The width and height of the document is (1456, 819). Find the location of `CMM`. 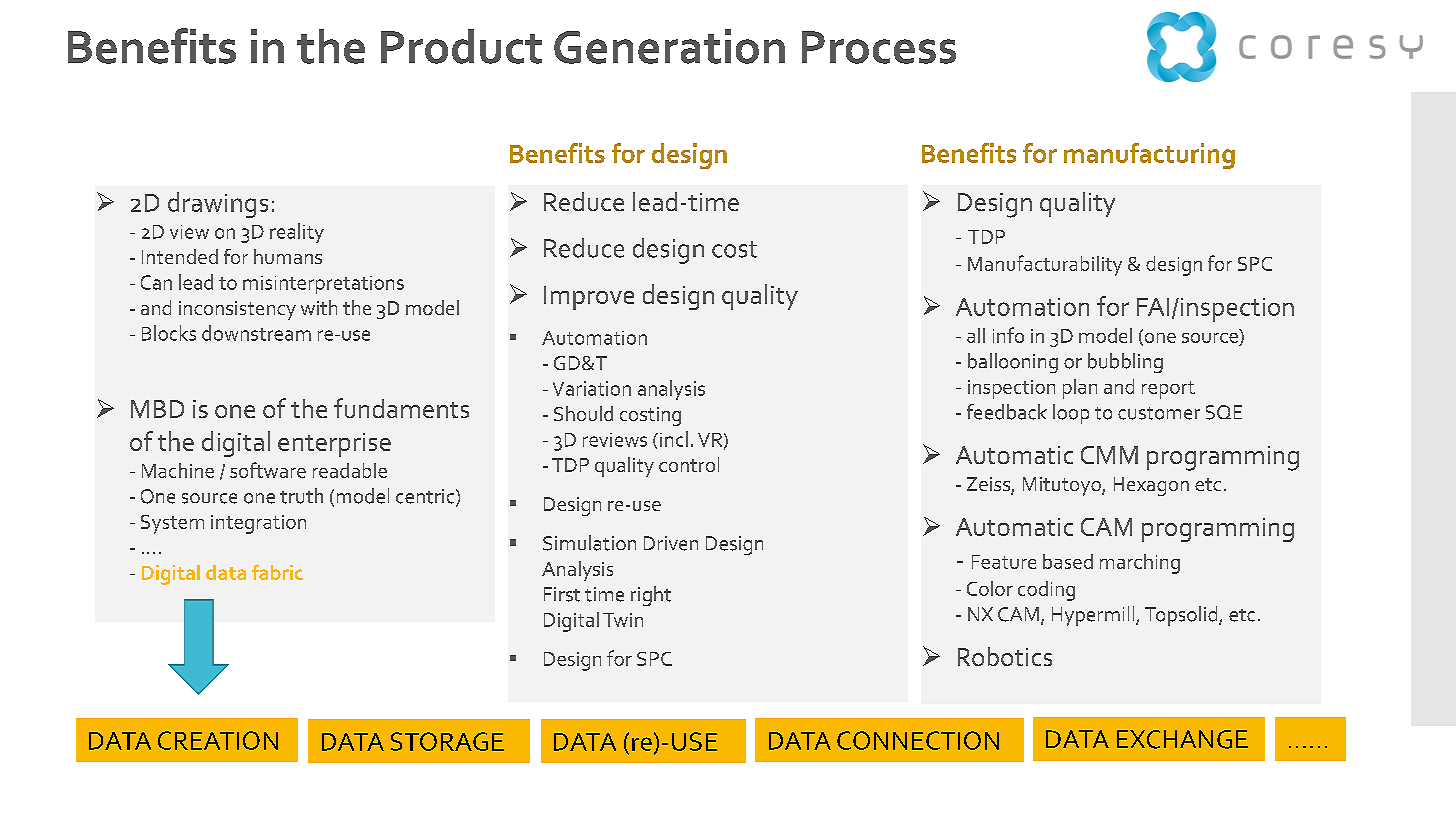

CMM is located at coordinates (1109, 455).
